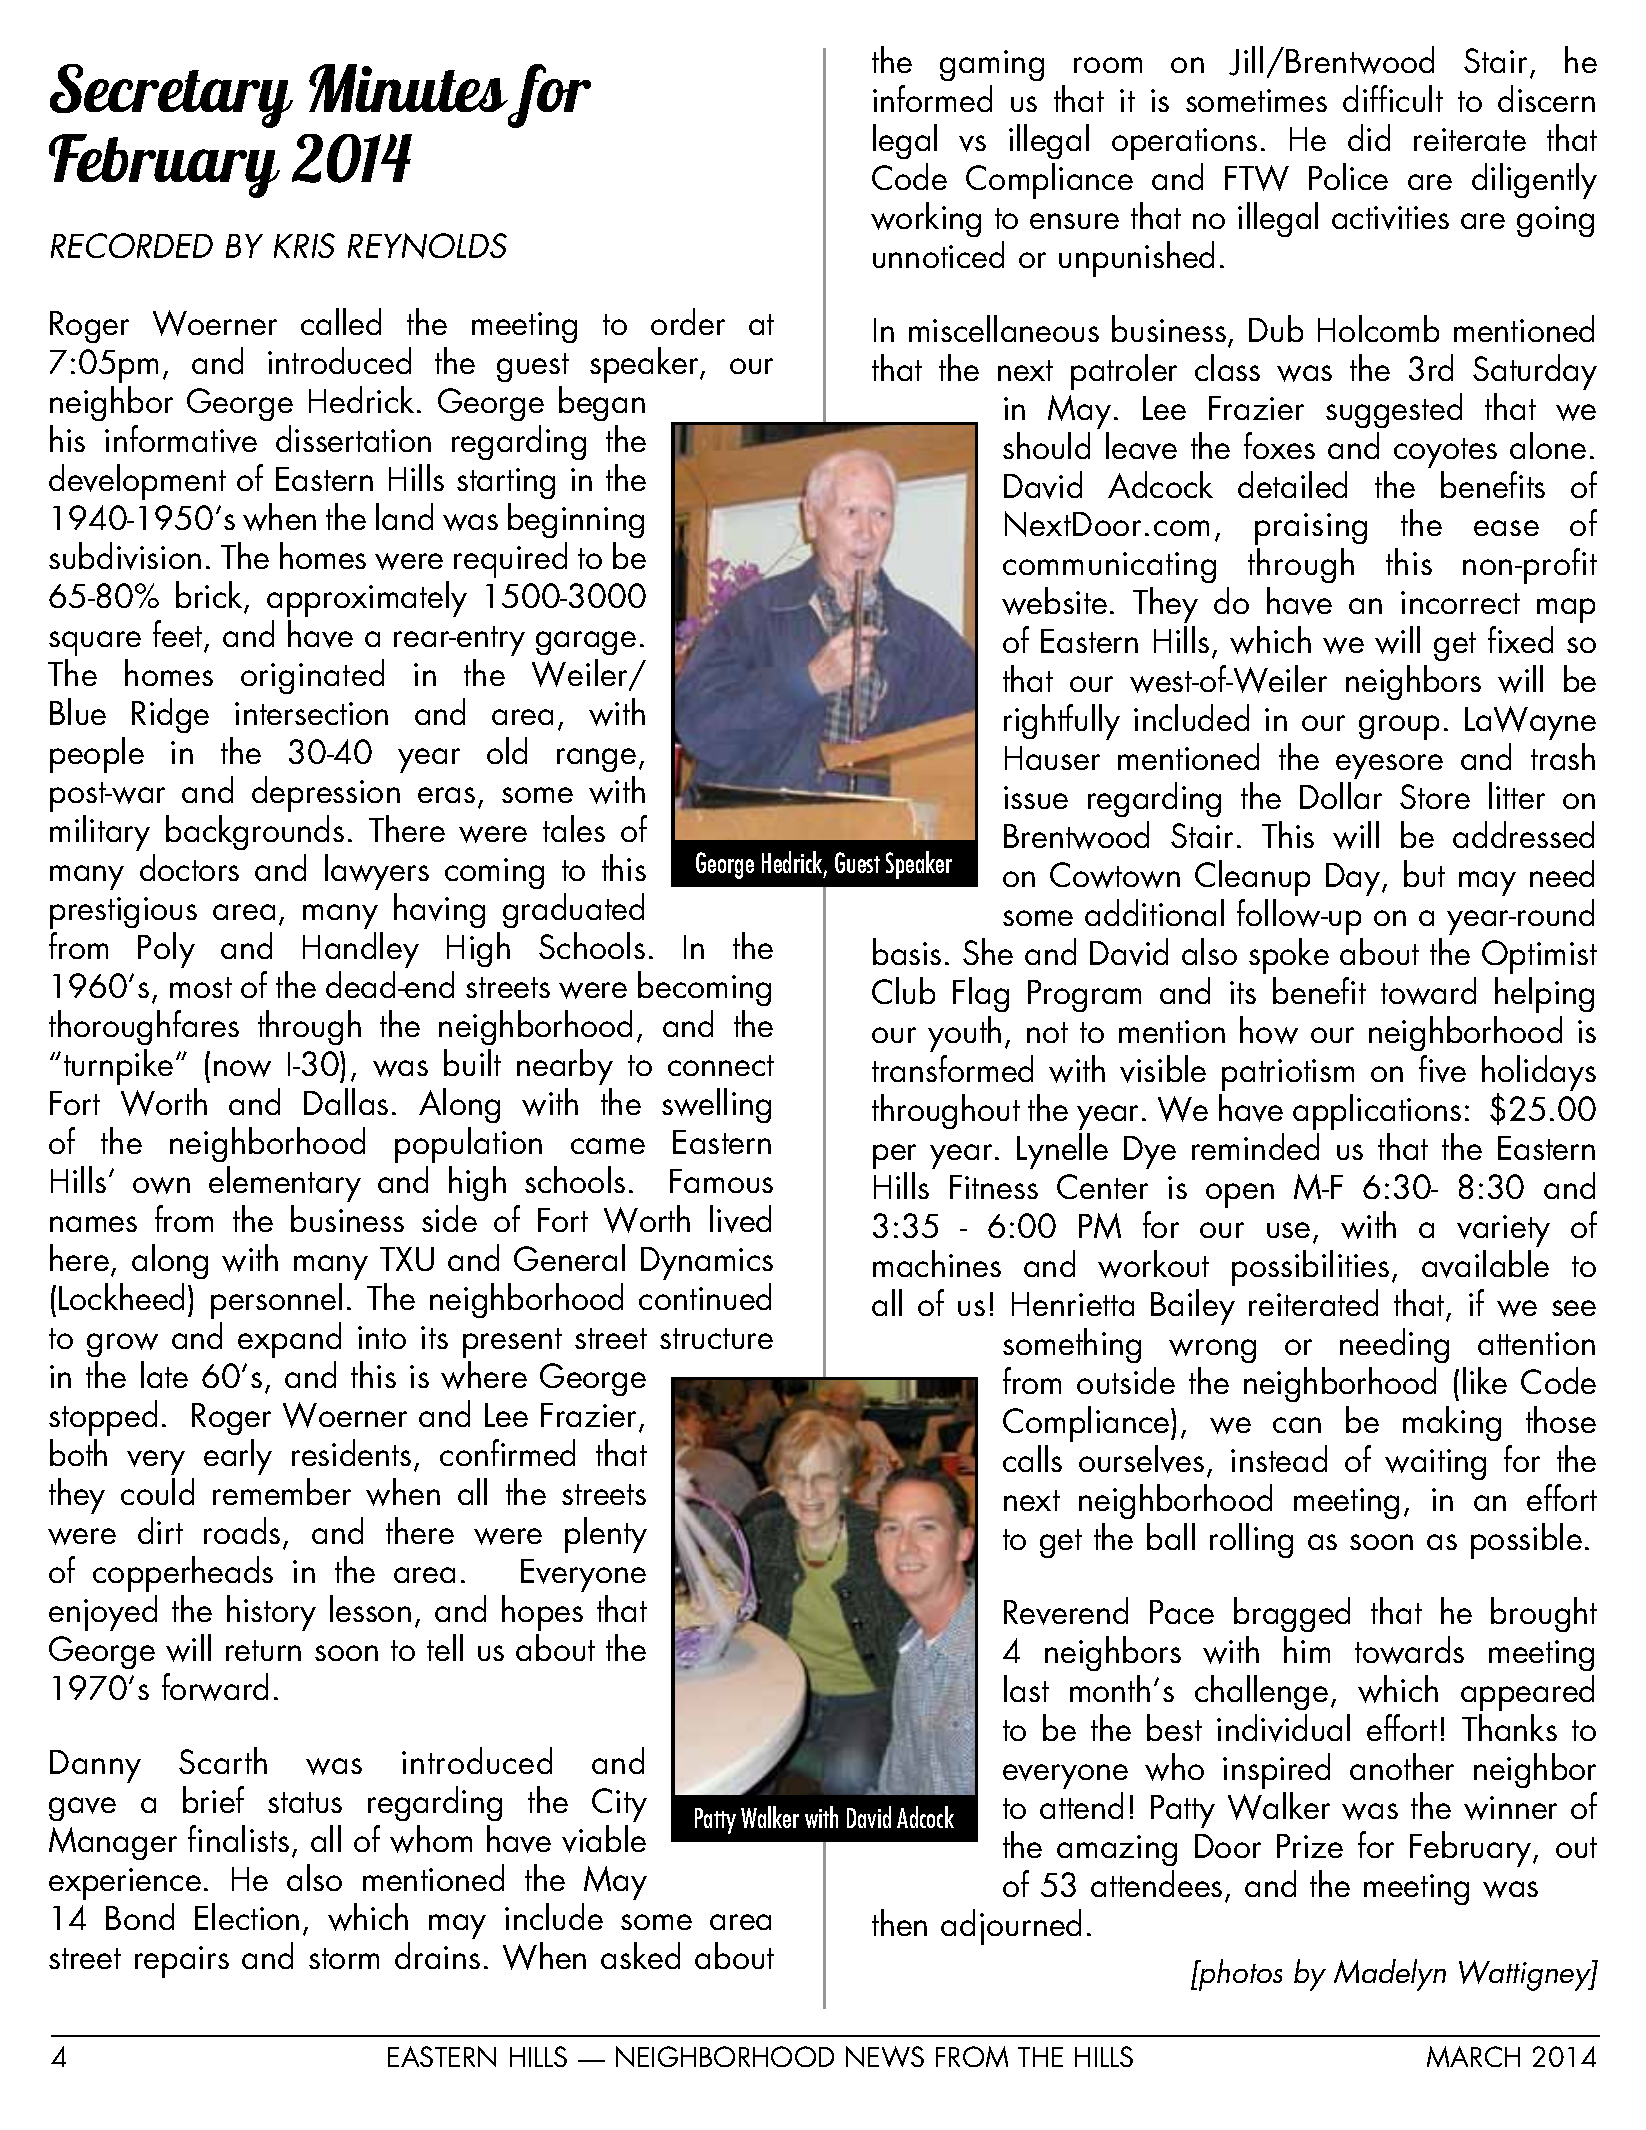  Describe the element at coordinates (932, 98) in the screenshot. I see `informed` at that location.
